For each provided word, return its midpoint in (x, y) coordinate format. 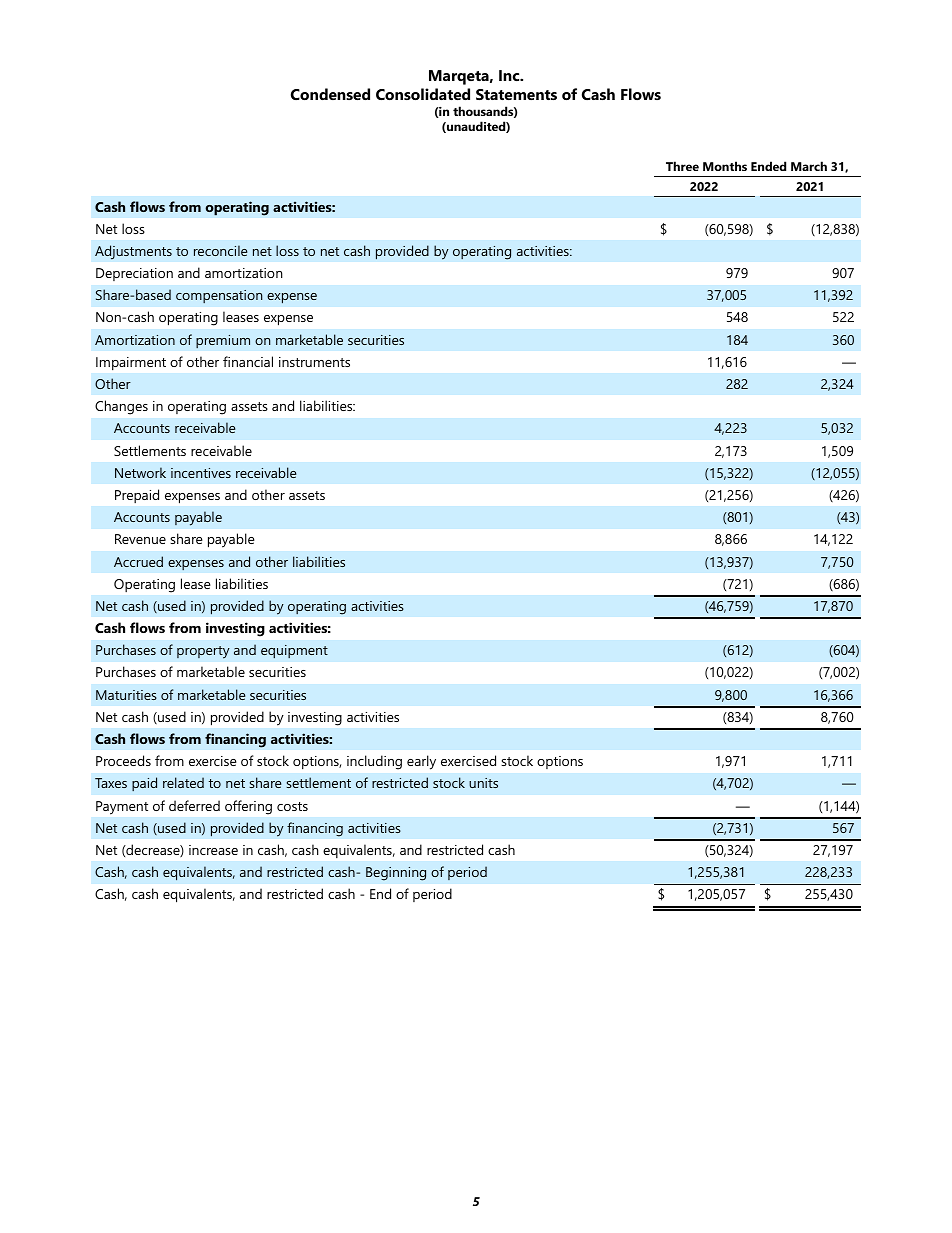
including (374, 762)
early (421, 762)
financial (248, 361)
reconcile (220, 250)
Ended (768, 166)
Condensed (330, 94)
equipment (294, 652)
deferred (194, 805)
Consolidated (423, 94)
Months (725, 166)
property (203, 652)
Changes (121, 407)
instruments (314, 362)
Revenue (140, 539)
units (483, 783)
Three (682, 166)
